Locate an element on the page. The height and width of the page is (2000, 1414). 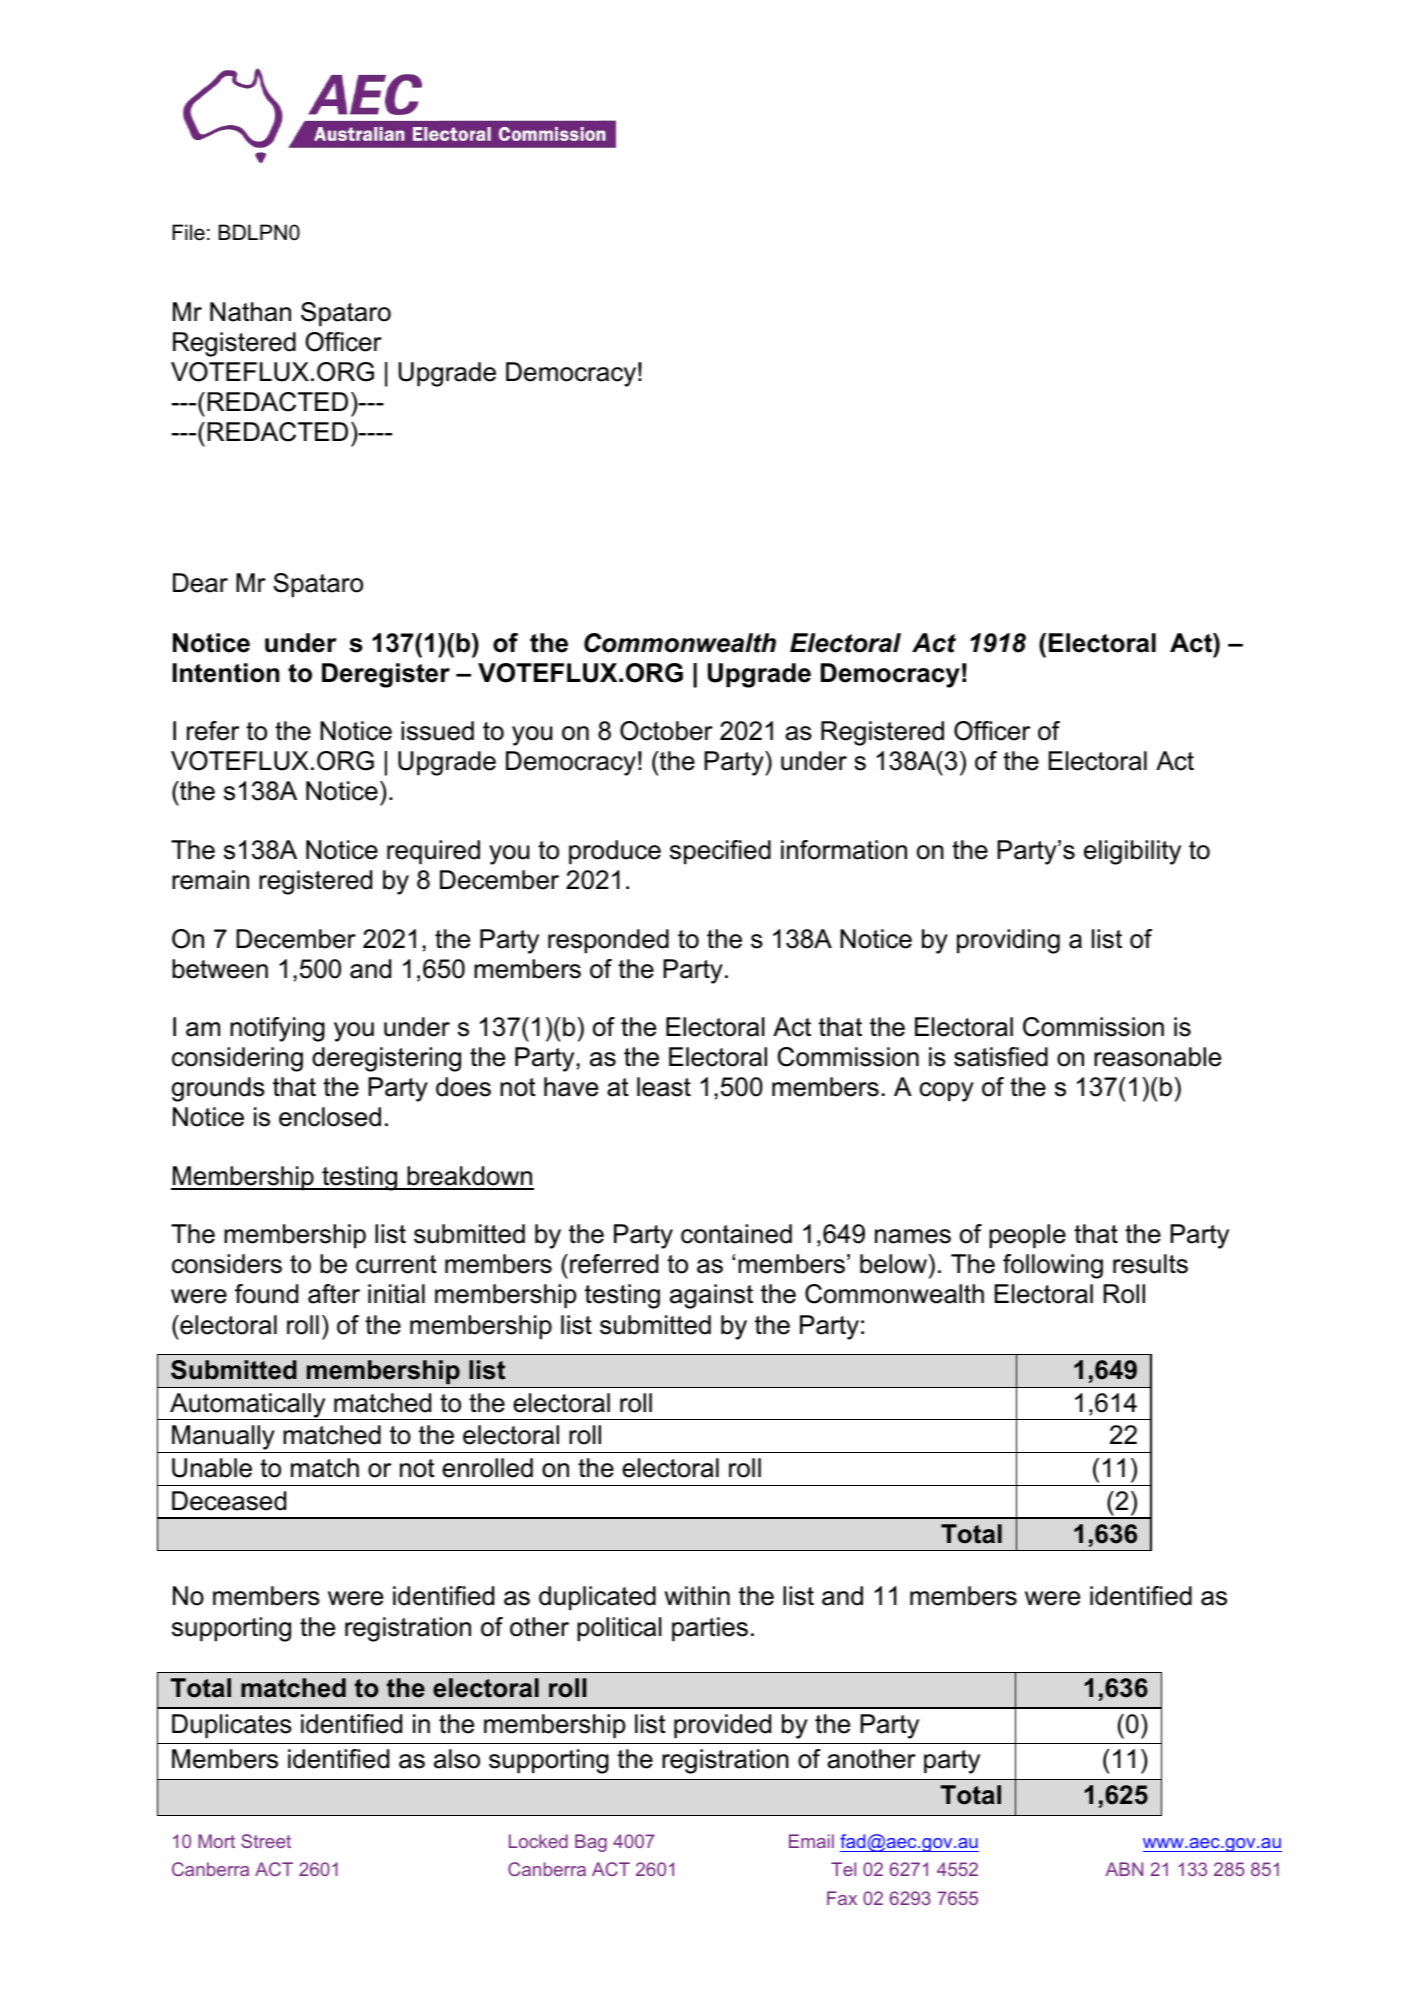
eligibility is located at coordinates (1132, 852).
